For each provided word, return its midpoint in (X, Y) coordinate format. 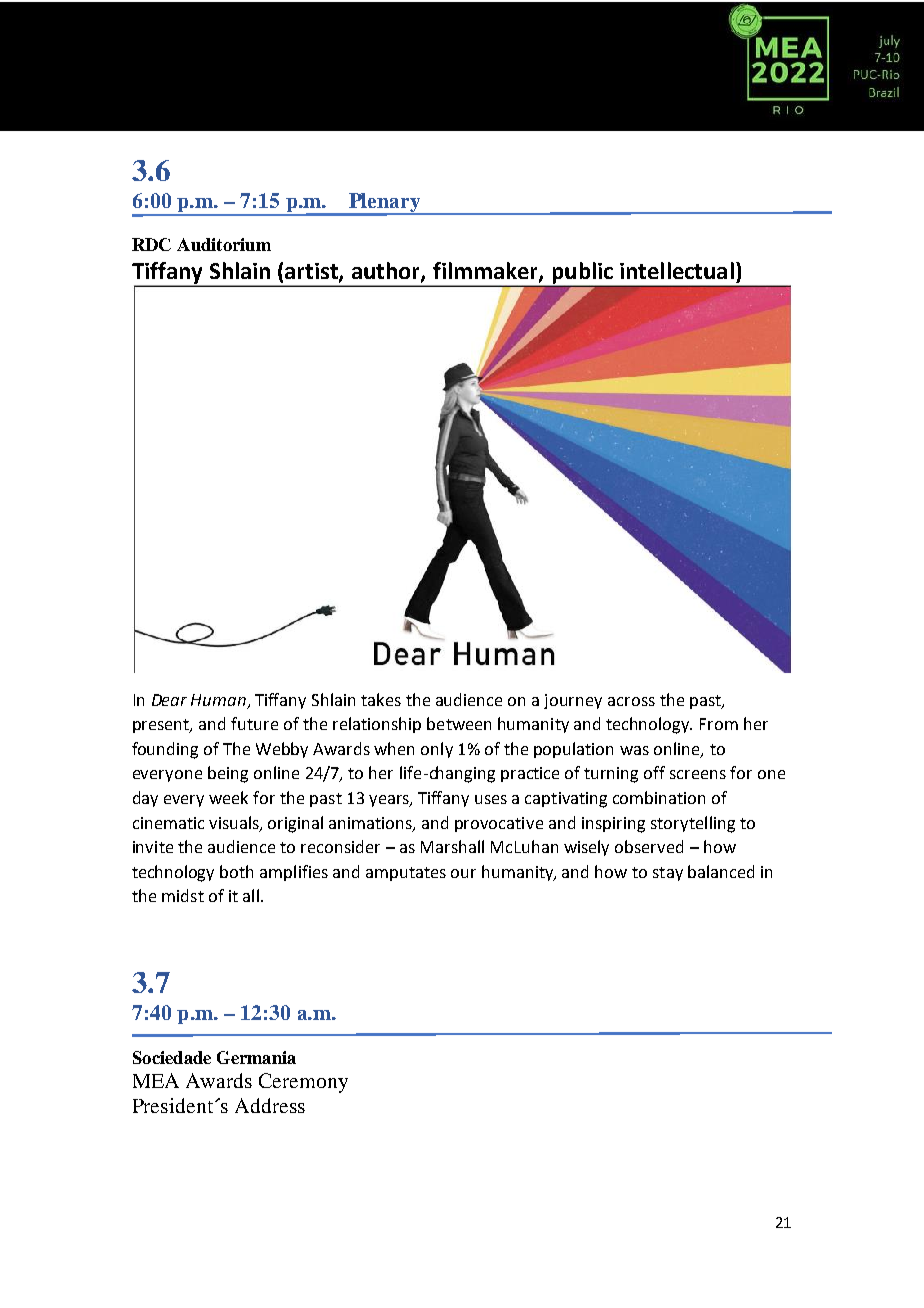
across (631, 701)
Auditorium (224, 244)
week (228, 797)
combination (659, 797)
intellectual (677, 270)
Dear (169, 700)
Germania (256, 1057)
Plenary (385, 204)
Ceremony (303, 1083)
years (390, 801)
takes (381, 699)
